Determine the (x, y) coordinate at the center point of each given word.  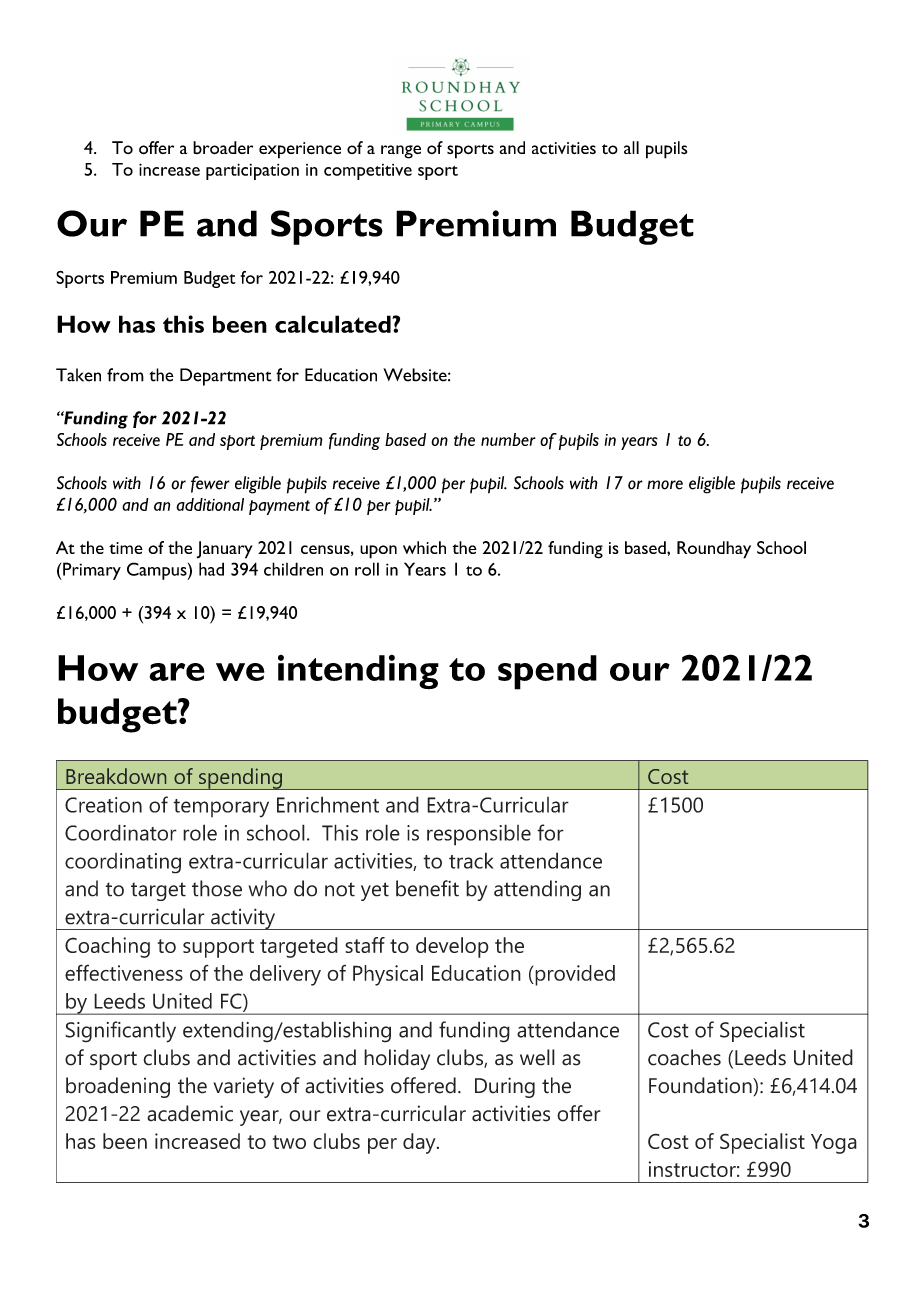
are (177, 672)
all (631, 147)
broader (223, 148)
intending (358, 672)
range (401, 152)
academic (190, 1113)
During (505, 1087)
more (665, 485)
